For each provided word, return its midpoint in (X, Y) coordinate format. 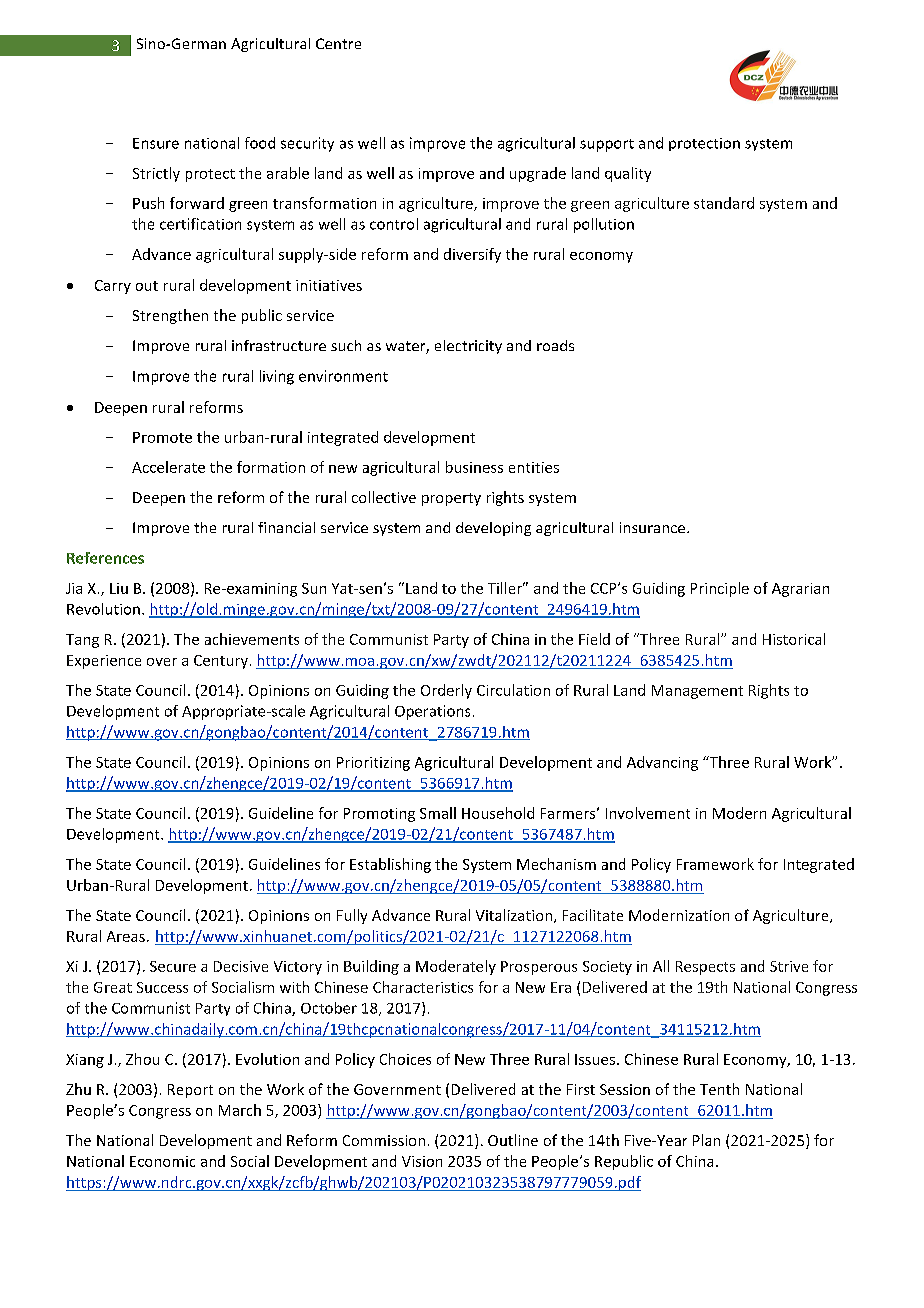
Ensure (156, 143)
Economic (162, 1161)
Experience (104, 662)
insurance (654, 527)
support (607, 145)
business (474, 467)
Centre (338, 43)
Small (438, 813)
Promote (162, 437)
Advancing (662, 763)
